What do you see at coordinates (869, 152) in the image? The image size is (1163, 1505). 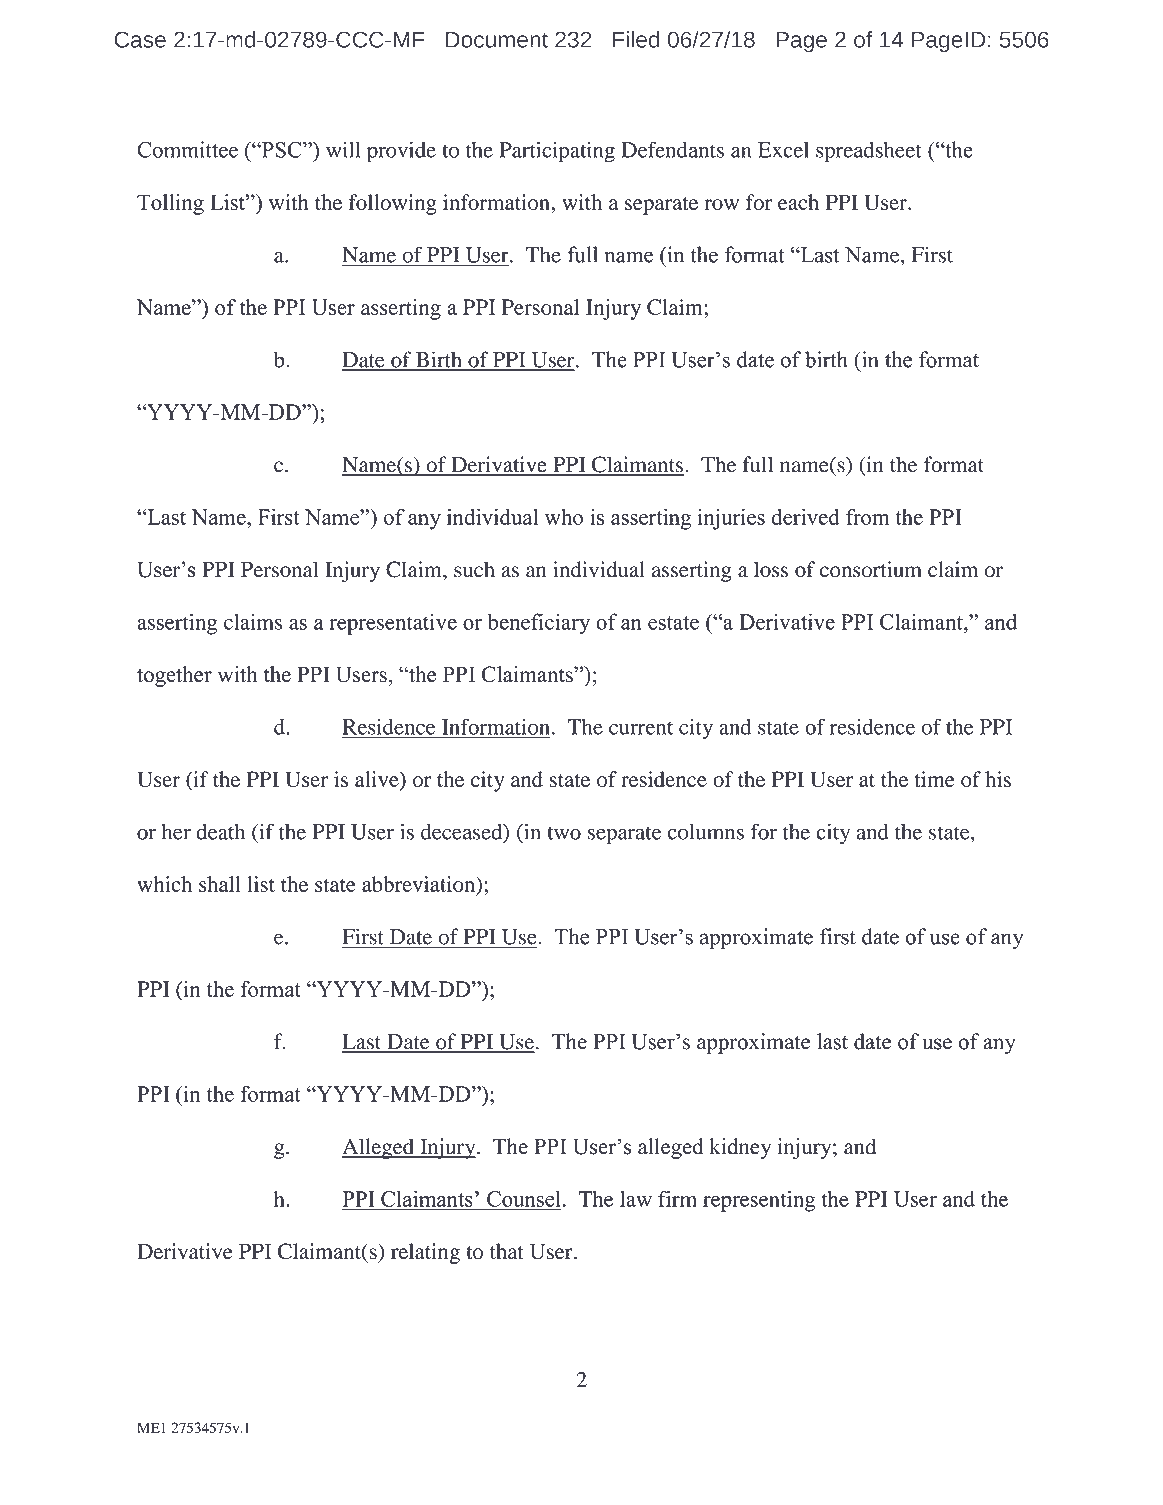 I see `spreadsheet` at bounding box center [869, 152].
